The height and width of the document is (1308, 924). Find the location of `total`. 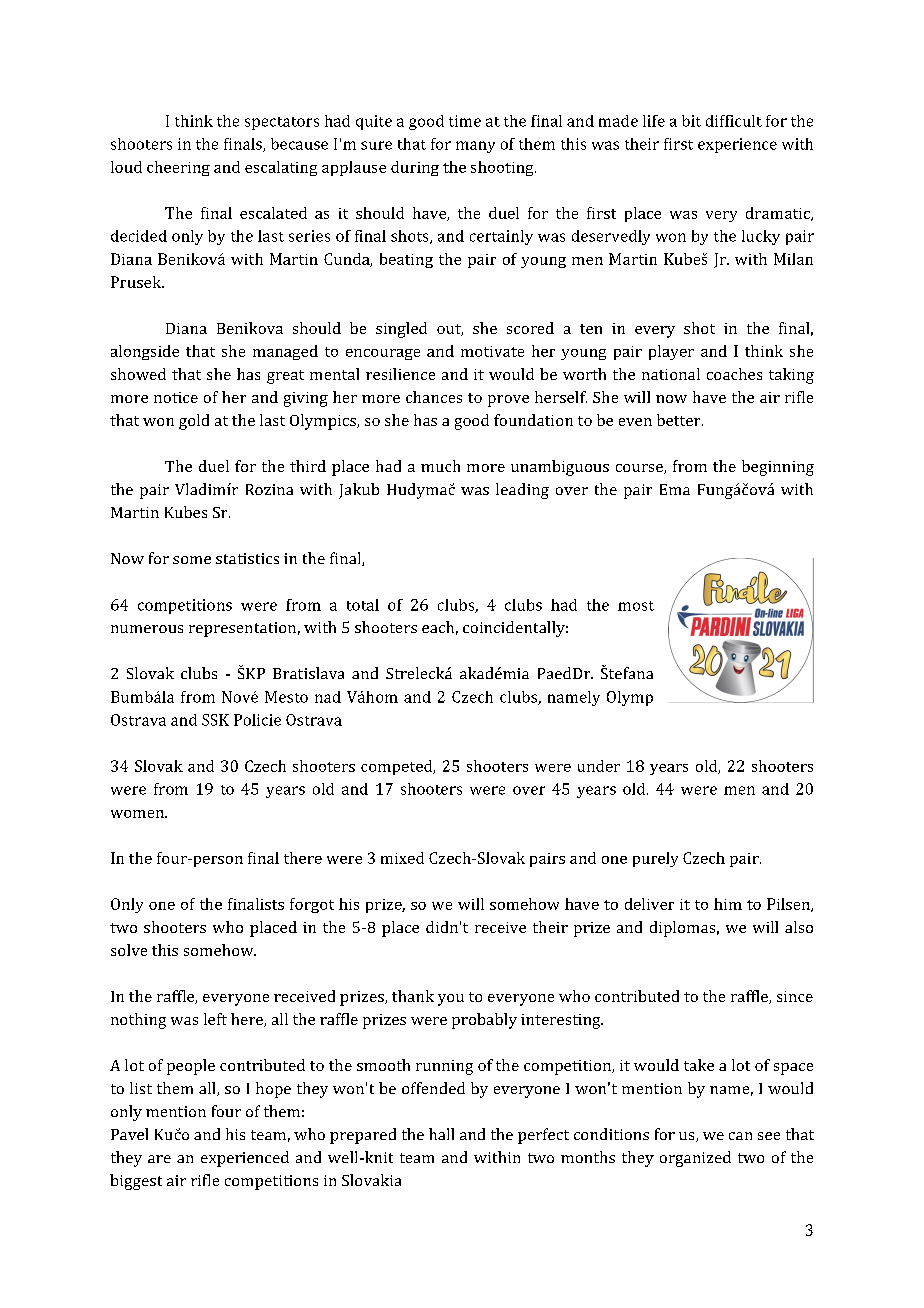

total is located at coordinates (363, 605).
